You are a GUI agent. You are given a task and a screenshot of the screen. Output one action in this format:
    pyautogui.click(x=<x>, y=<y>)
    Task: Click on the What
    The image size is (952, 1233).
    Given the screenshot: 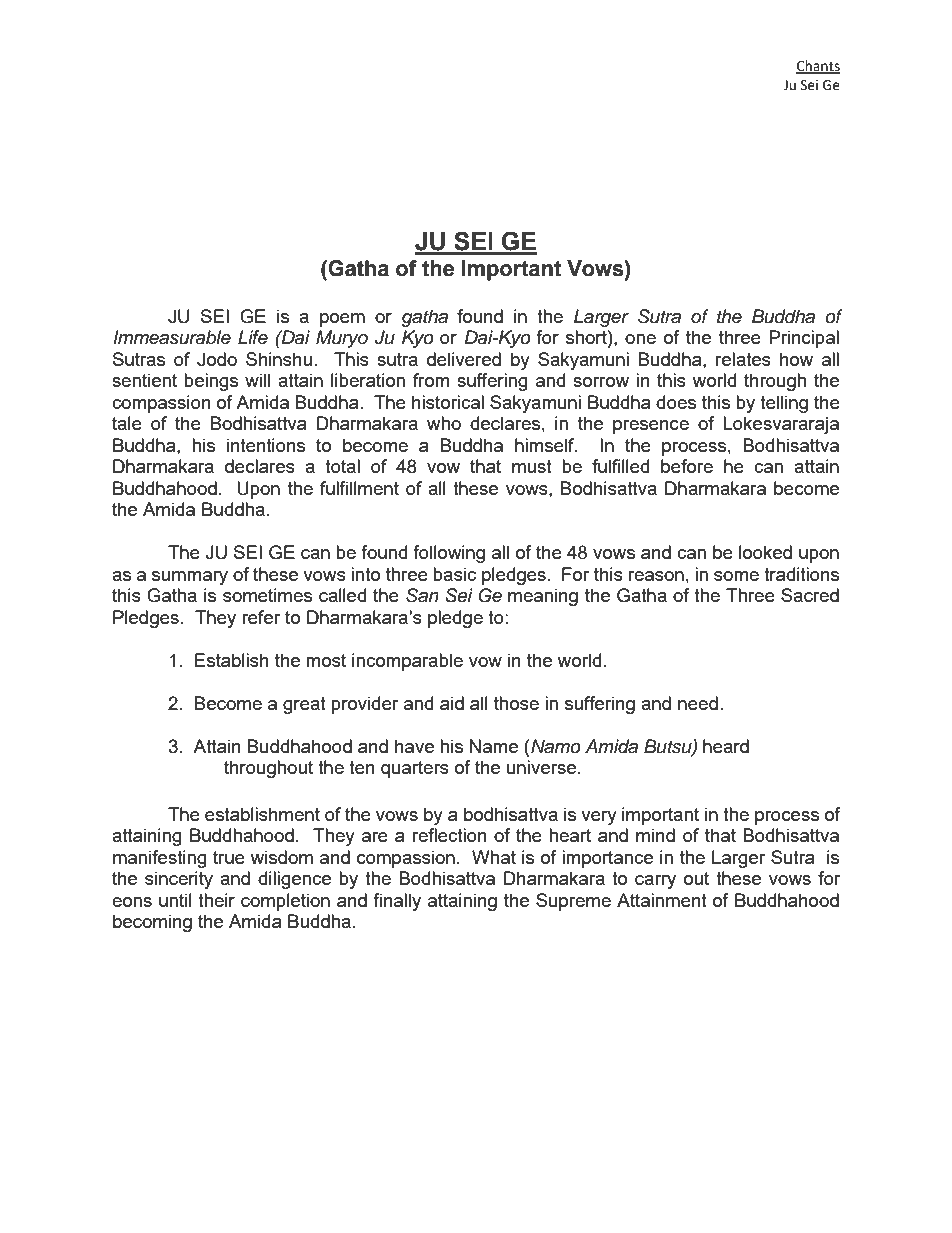 What is the action you would take?
    pyautogui.click(x=494, y=857)
